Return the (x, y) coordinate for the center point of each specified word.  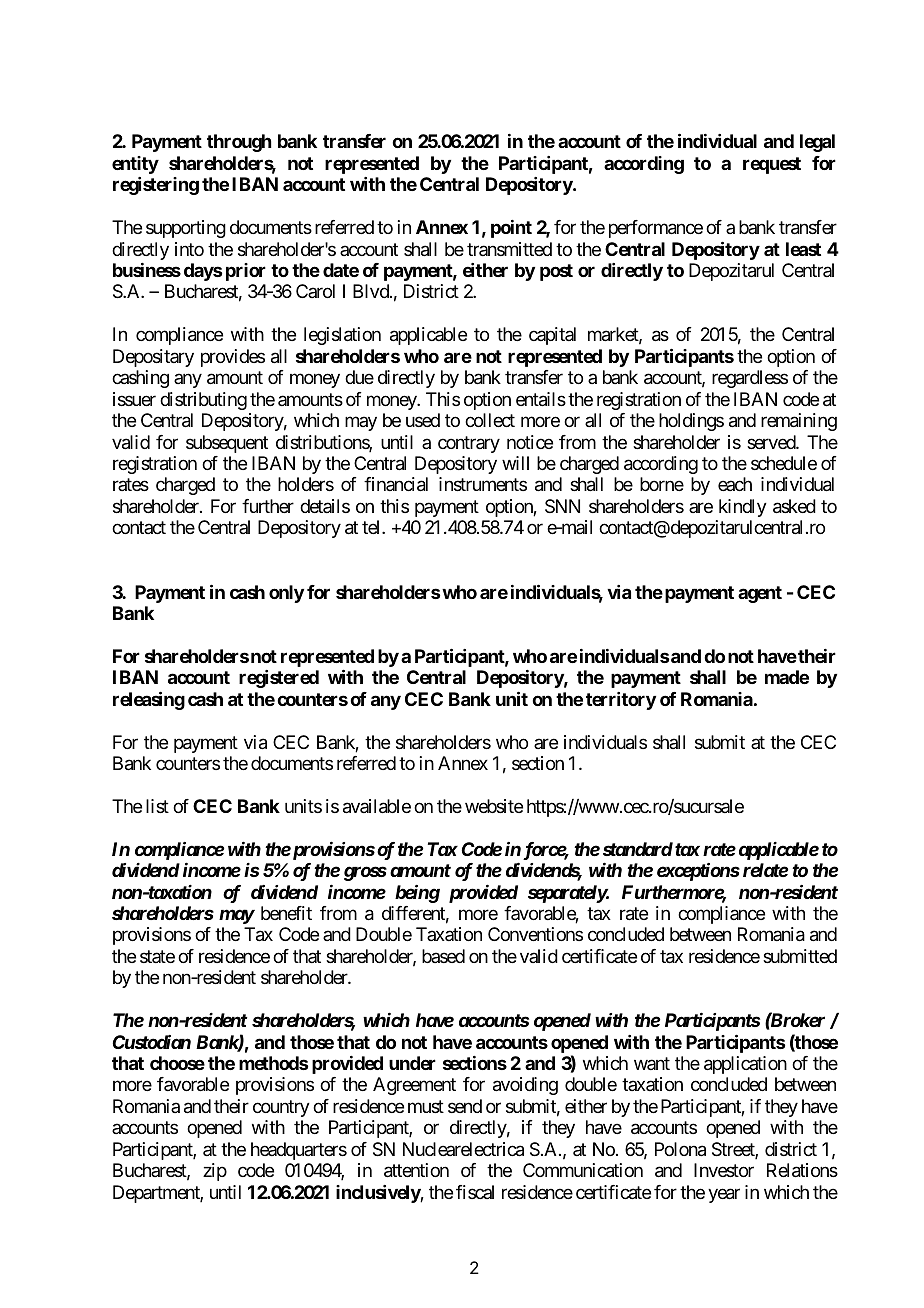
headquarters (299, 1151)
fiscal (475, 1192)
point (511, 229)
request (772, 165)
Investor (724, 1170)
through (239, 143)
